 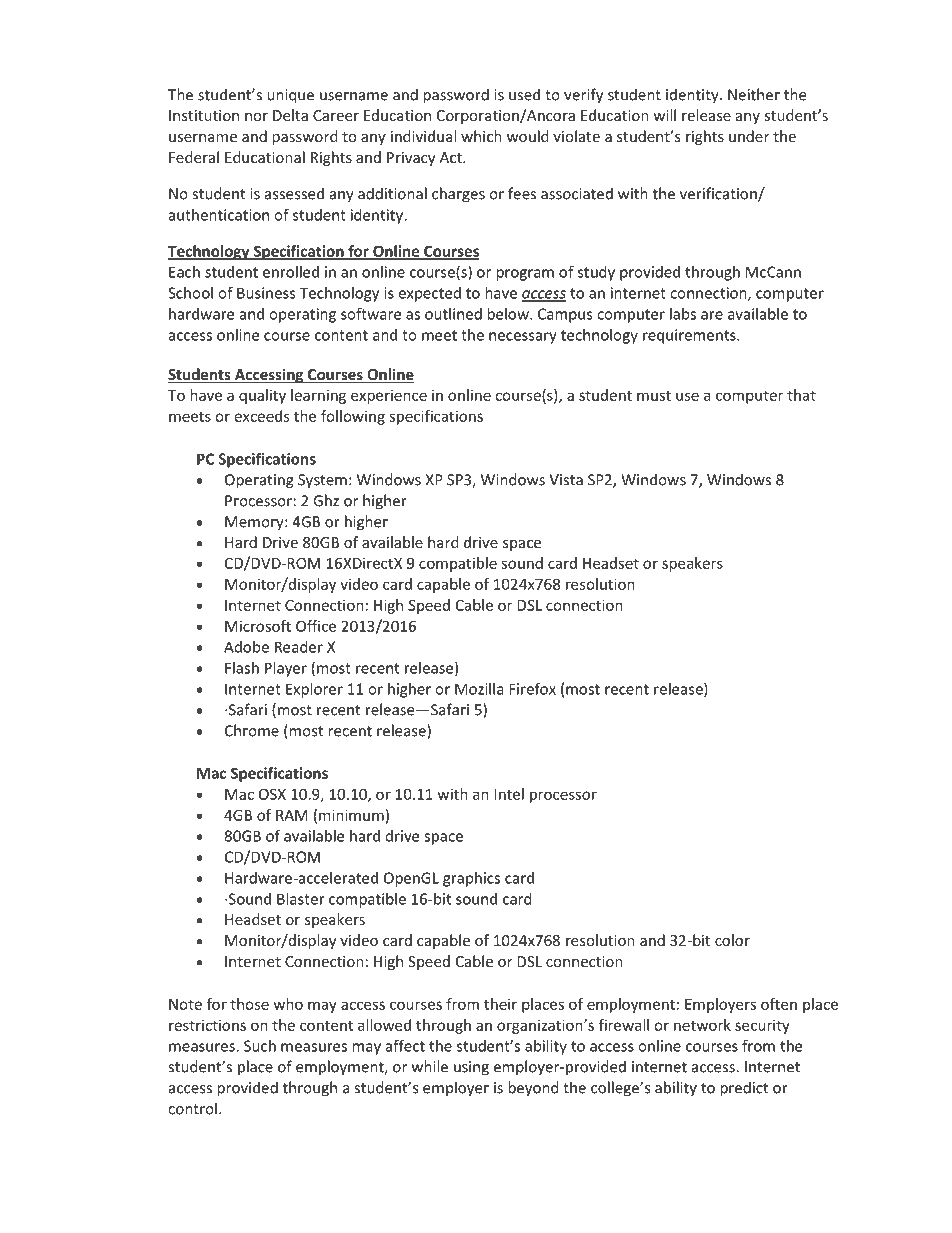 What do you see at coordinates (481, 136) in the screenshot?
I see `which` at bounding box center [481, 136].
